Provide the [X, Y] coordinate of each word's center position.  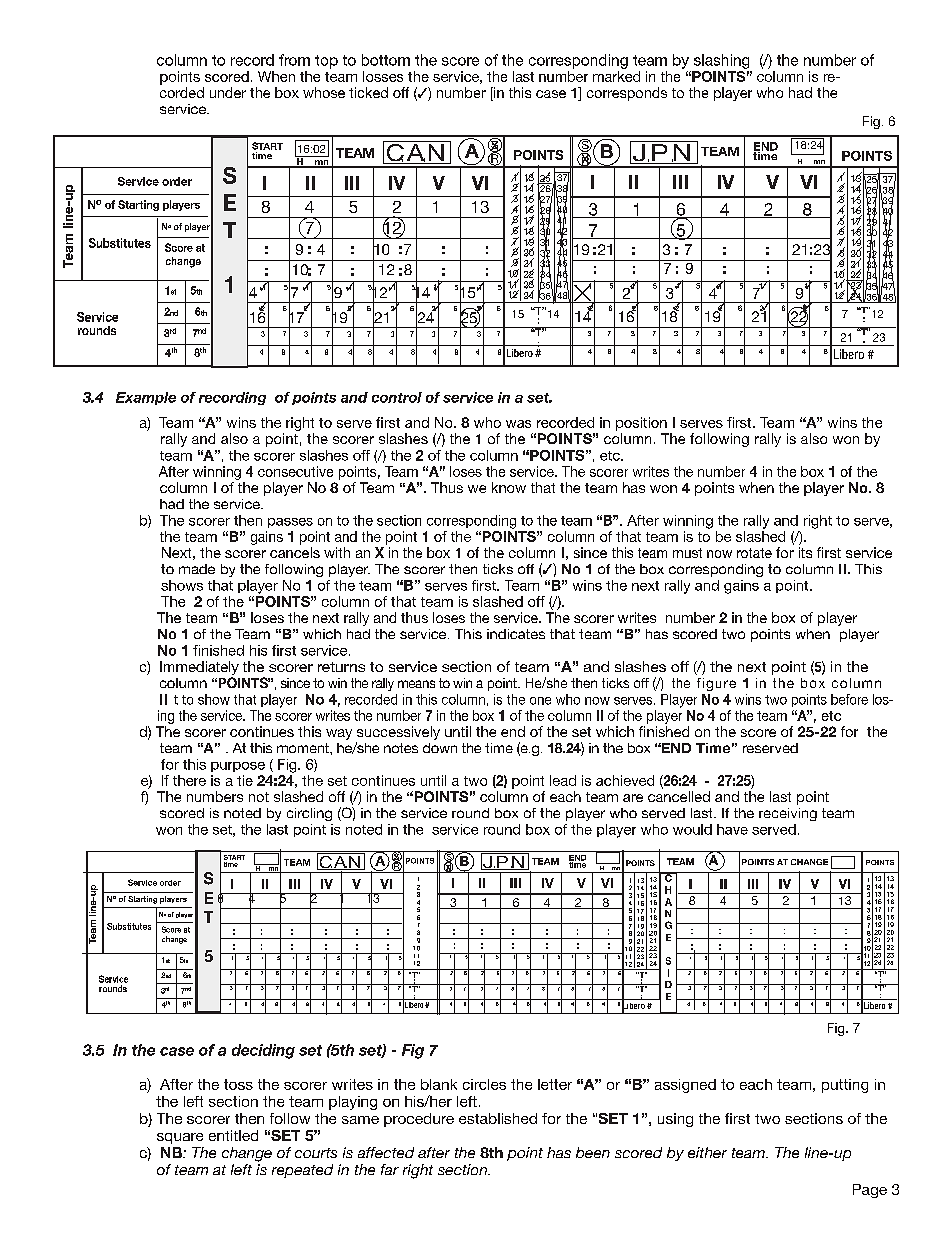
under [228, 92]
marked [616, 76]
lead [563, 780]
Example [146, 398]
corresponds [627, 94]
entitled [233, 1135]
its [805, 552]
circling [309, 814]
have [732, 829]
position [641, 424]
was [518, 424]
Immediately [199, 668]
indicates [516, 634]
